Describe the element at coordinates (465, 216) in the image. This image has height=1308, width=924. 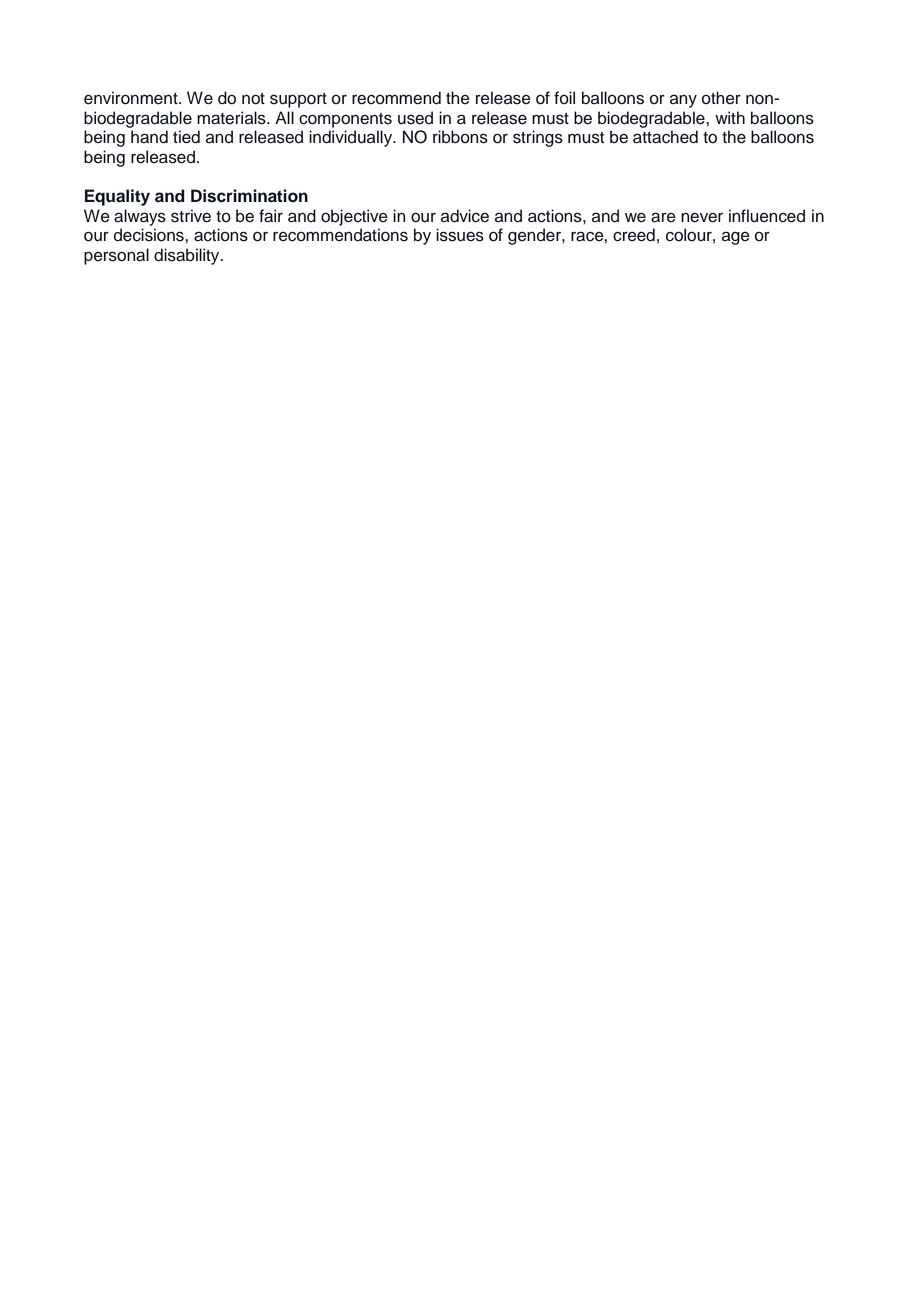
I see `advice` at that location.
